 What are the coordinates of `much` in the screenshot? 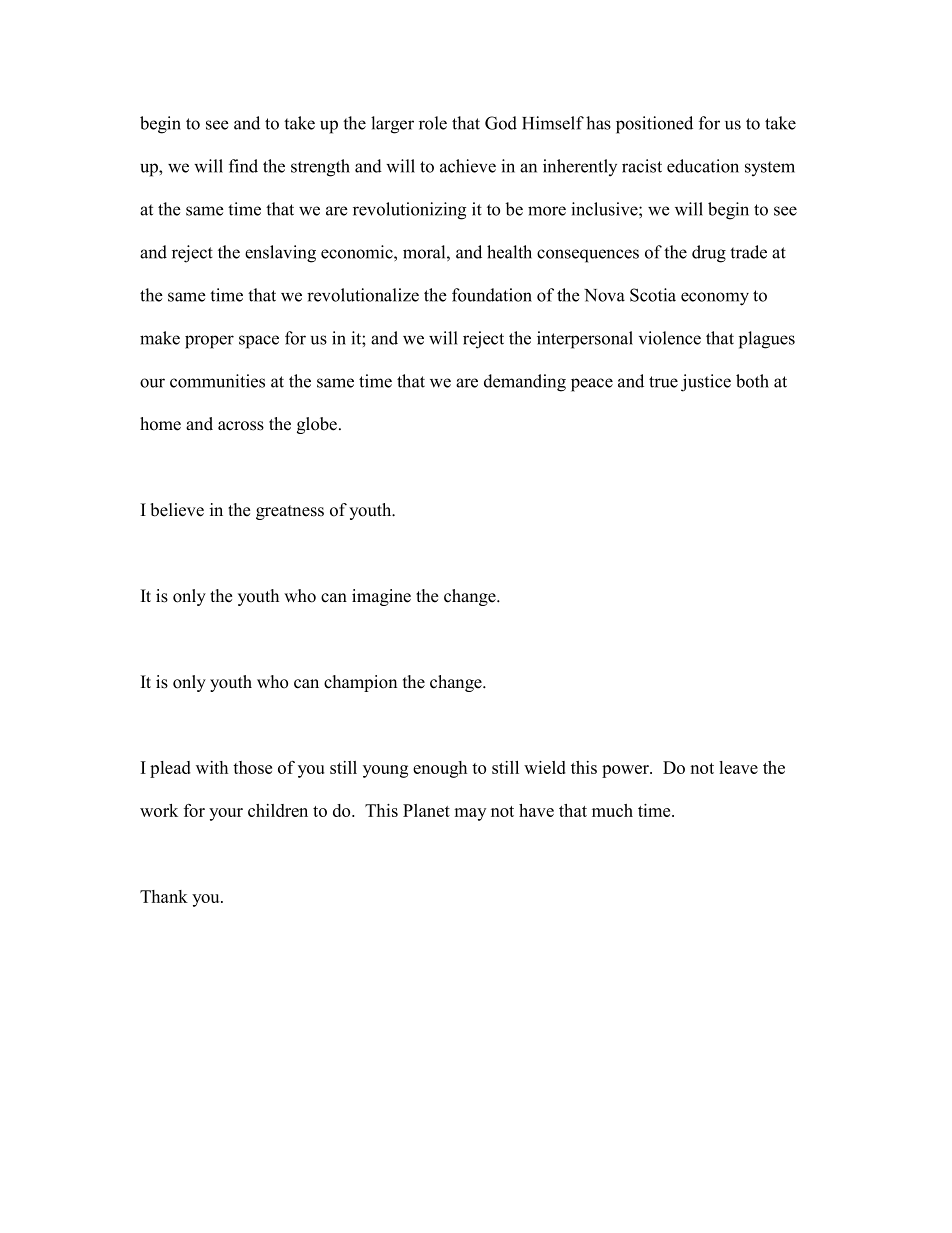 It's located at (612, 810).
